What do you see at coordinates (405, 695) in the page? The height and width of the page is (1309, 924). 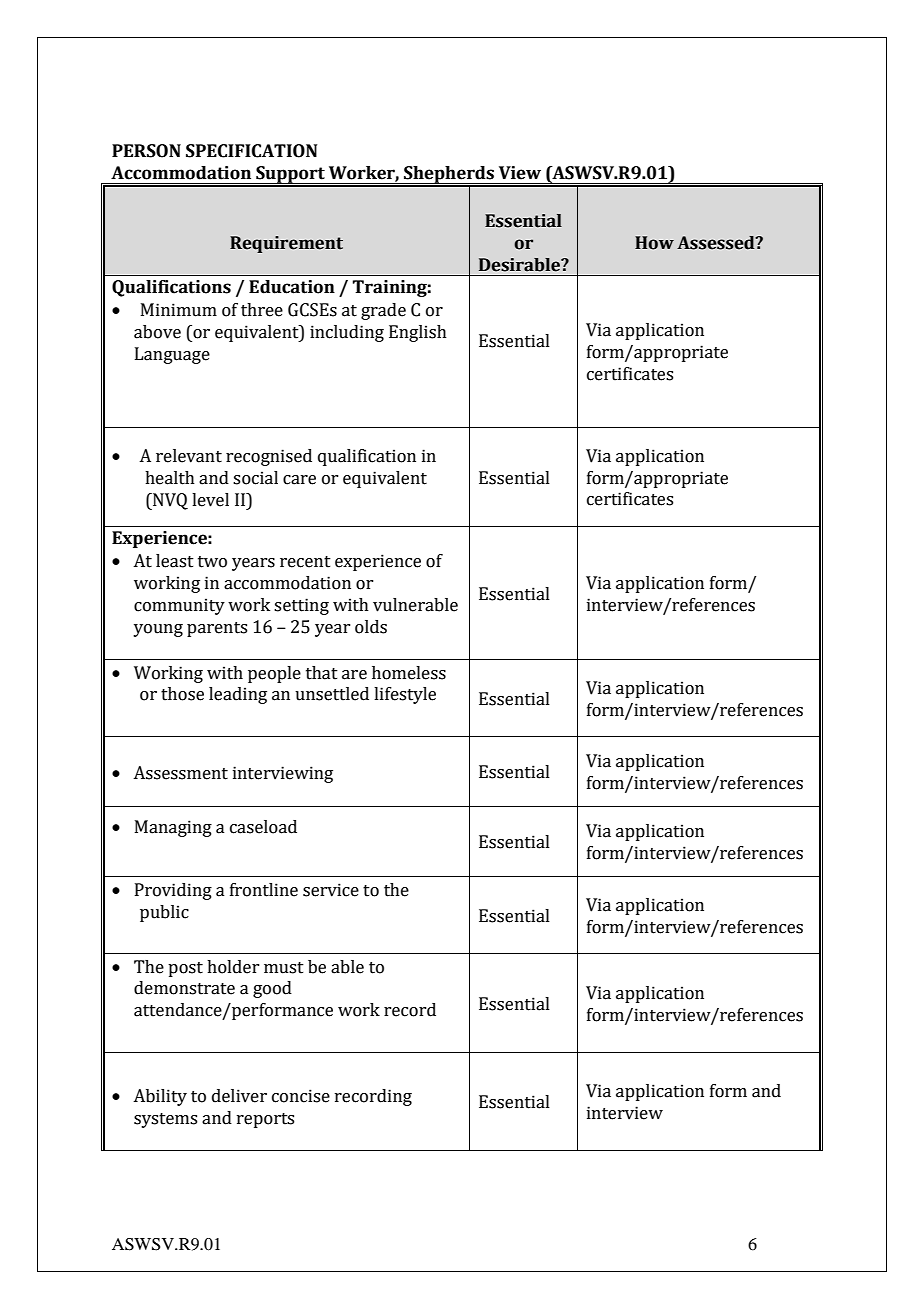 I see `lifestyle` at bounding box center [405, 695].
